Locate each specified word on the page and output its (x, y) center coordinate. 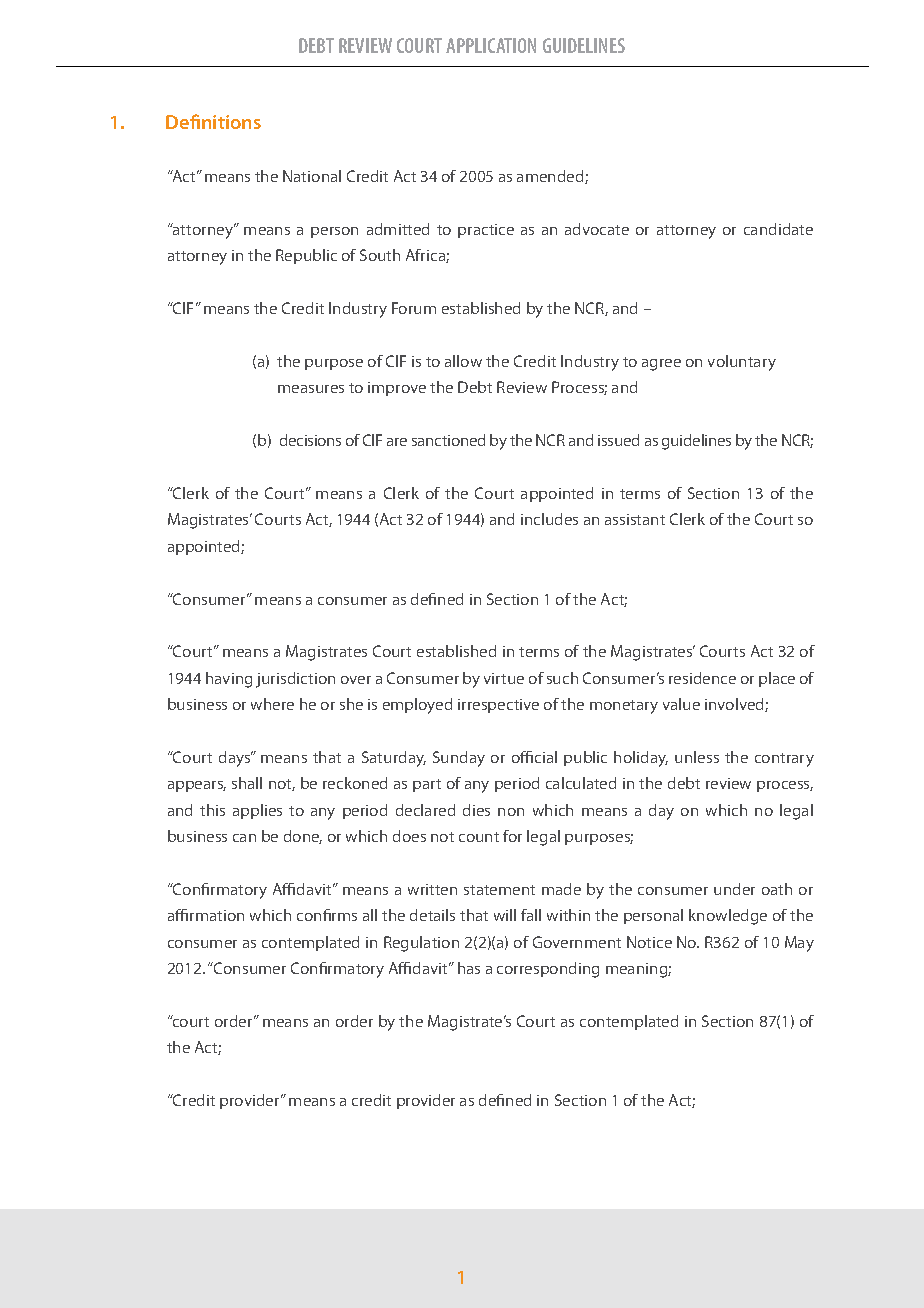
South (380, 255)
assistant (635, 519)
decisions (310, 440)
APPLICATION (491, 45)
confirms (327, 915)
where (272, 704)
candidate (778, 229)
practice (486, 231)
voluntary (742, 363)
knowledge (728, 917)
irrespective (498, 706)
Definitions (213, 121)
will (505, 915)
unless (697, 757)
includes (549, 519)
